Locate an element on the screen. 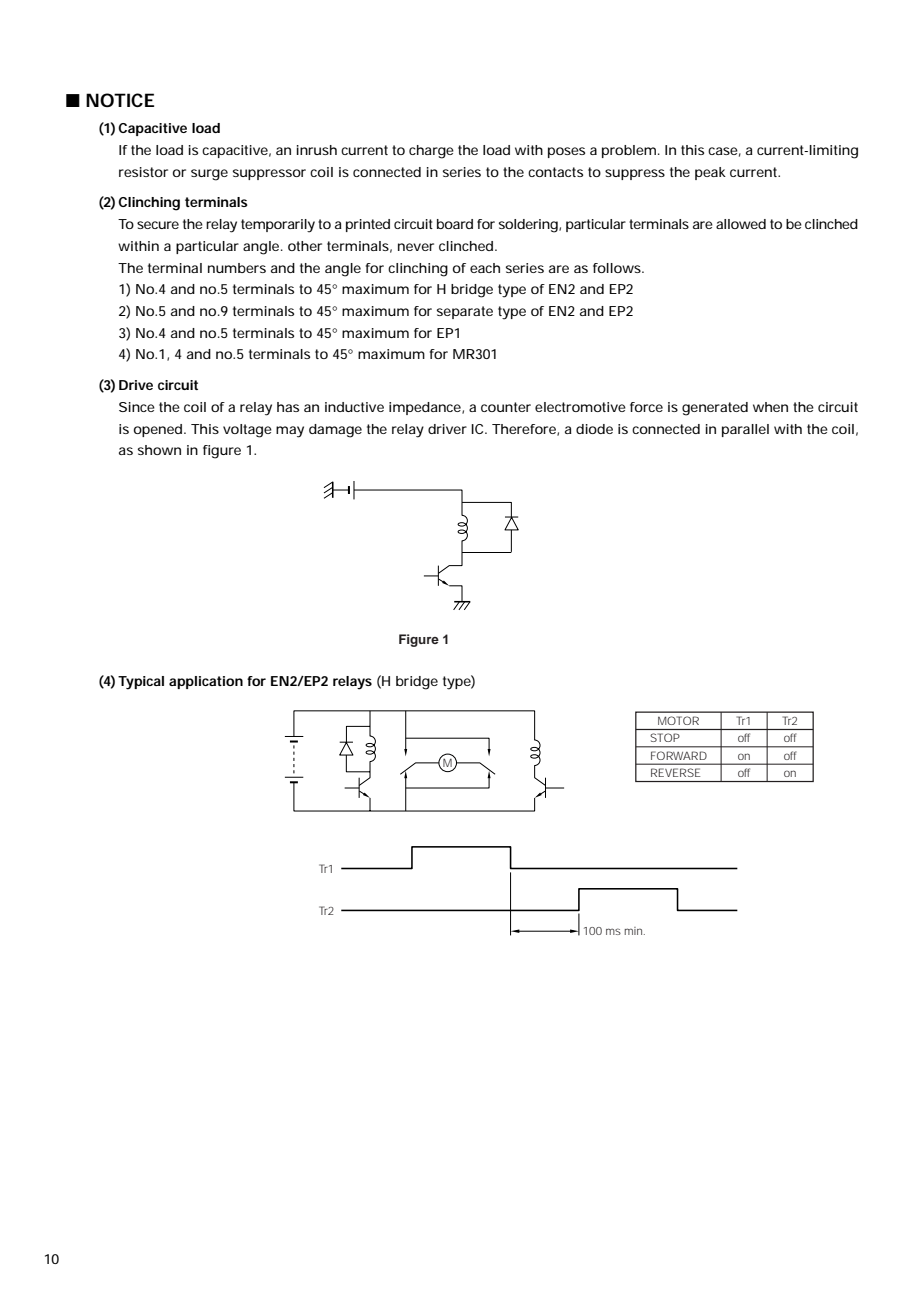 The width and height of the screenshot is (924, 1308). diode is located at coordinates (594, 429).
